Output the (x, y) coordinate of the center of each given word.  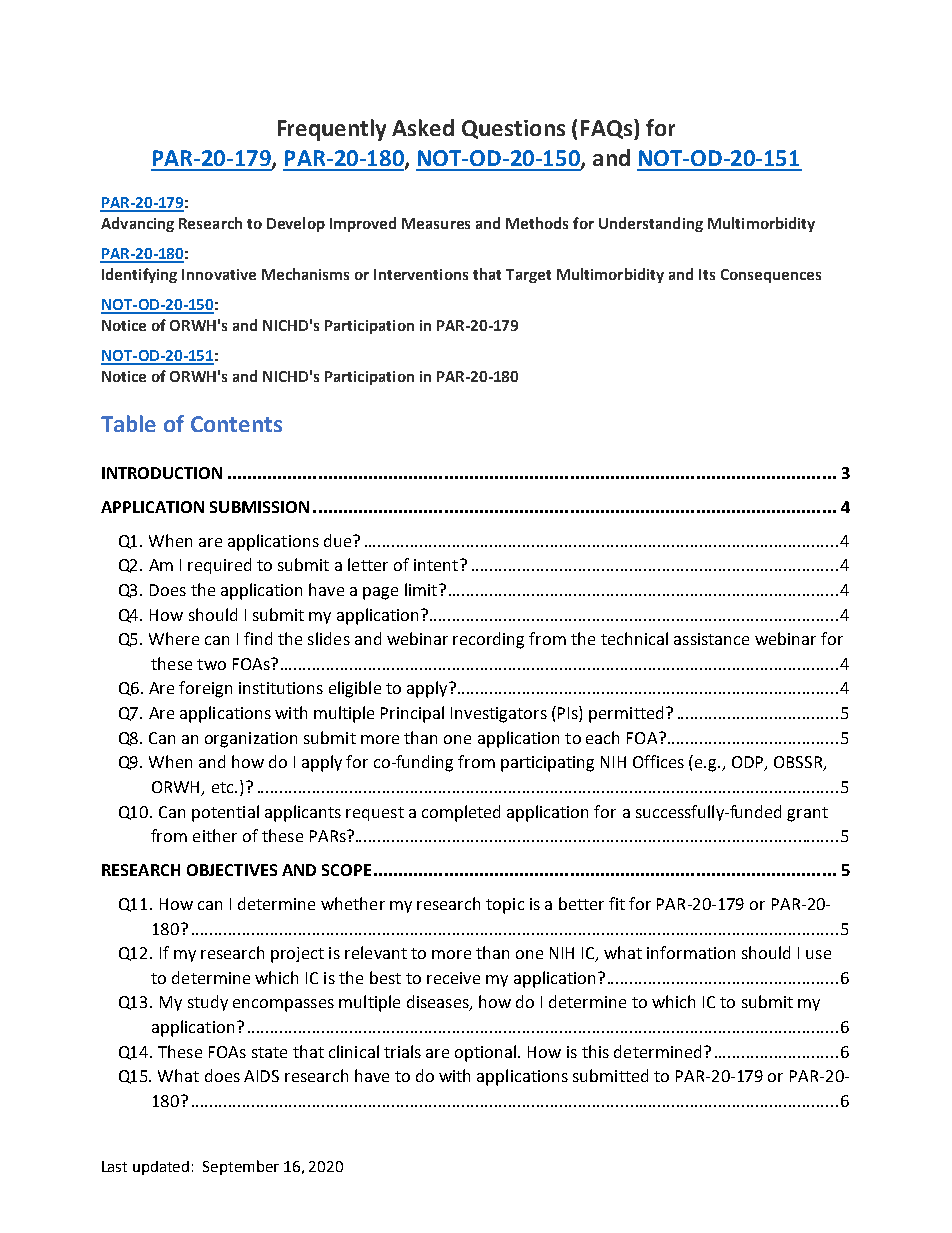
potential (225, 813)
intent (436, 565)
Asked (423, 127)
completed (461, 813)
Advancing (137, 224)
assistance (711, 639)
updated (161, 1168)
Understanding (651, 224)
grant (807, 814)
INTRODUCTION (162, 473)
